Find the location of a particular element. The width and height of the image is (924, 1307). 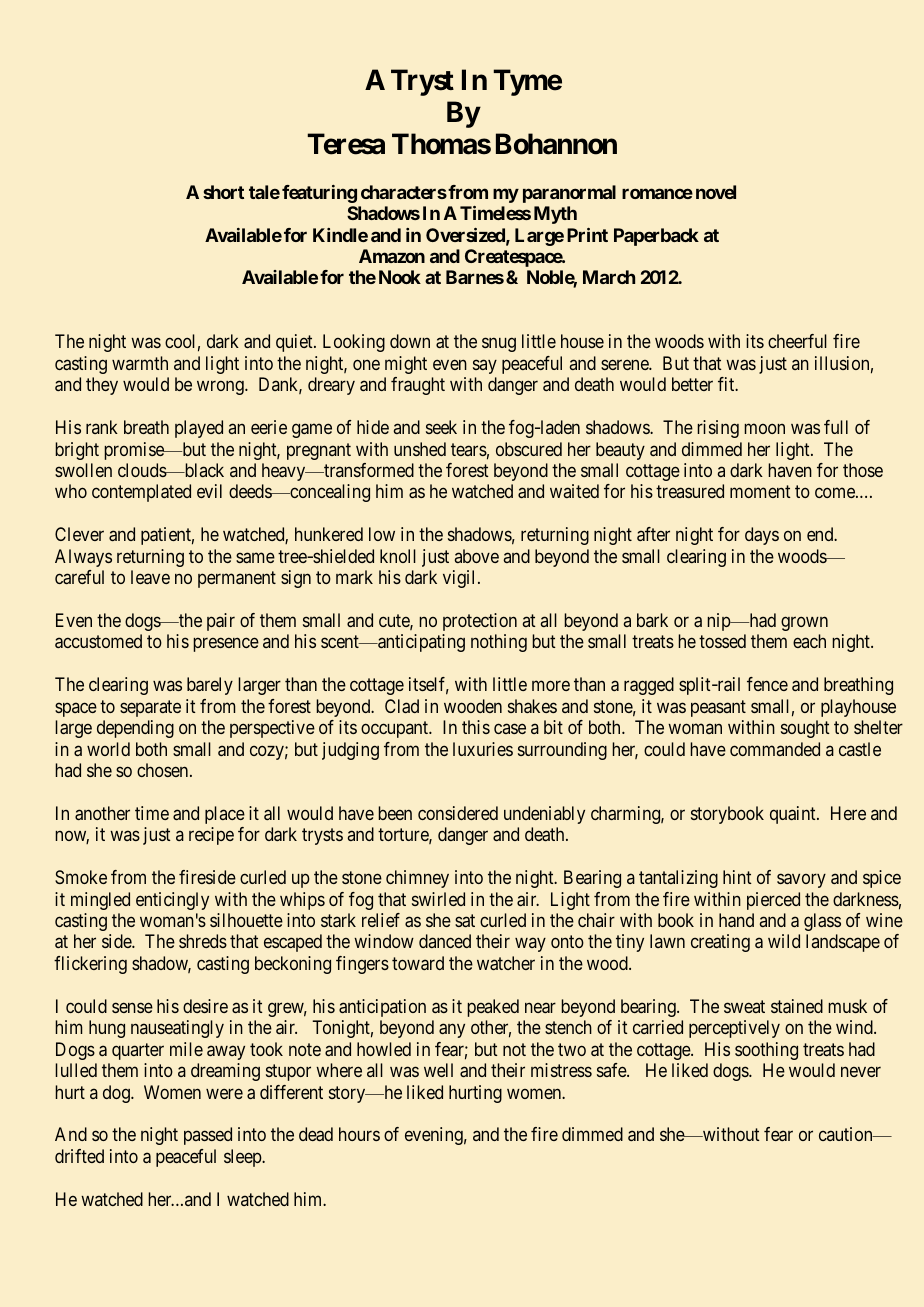

nothing is located at coordinates (499, 643).
